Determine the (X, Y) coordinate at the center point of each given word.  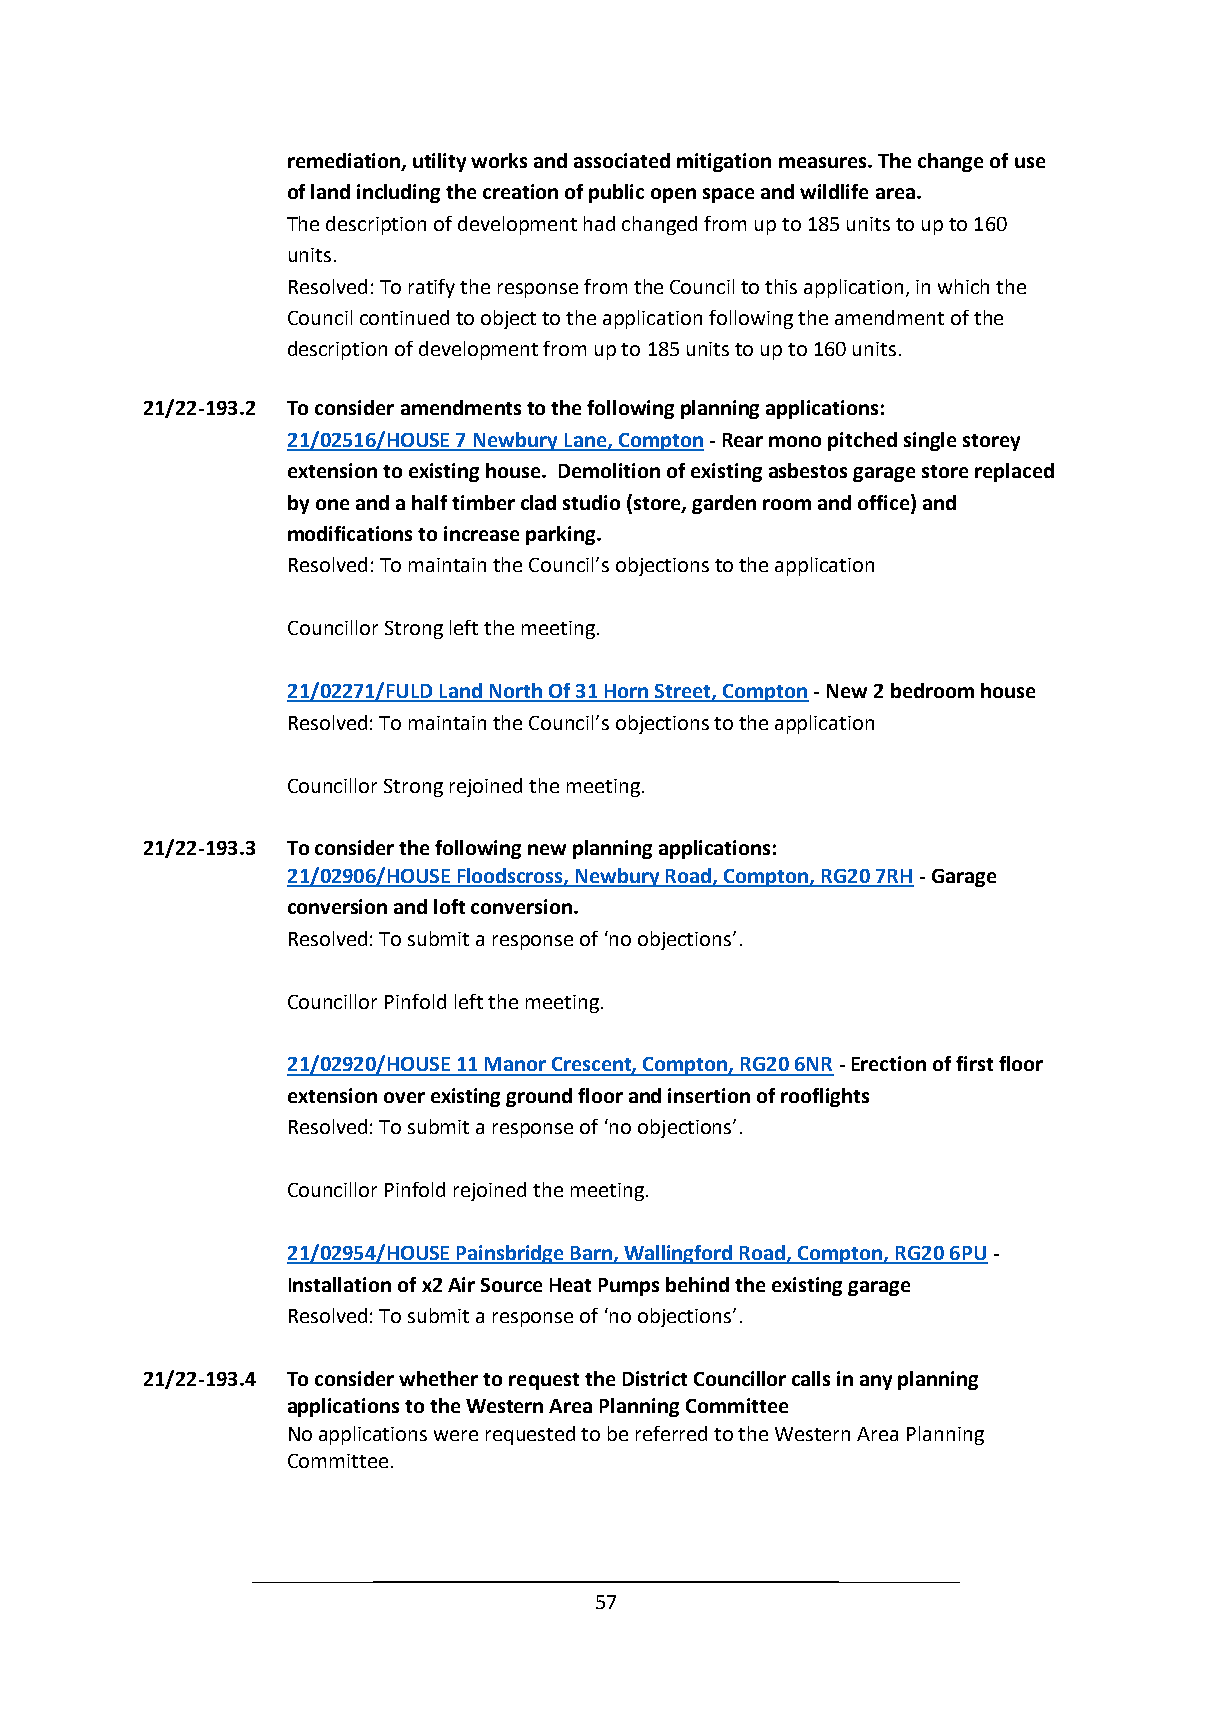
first (974, 1063)
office (883, 502)
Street (683, 692)
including (398, 193)
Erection (889, 1063)
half (429, 502)
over (404, 1097)
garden (724, 504)
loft (449, 906)
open (673, 195)
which (963, 286)
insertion (709, 1095)
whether (438, 1378)
